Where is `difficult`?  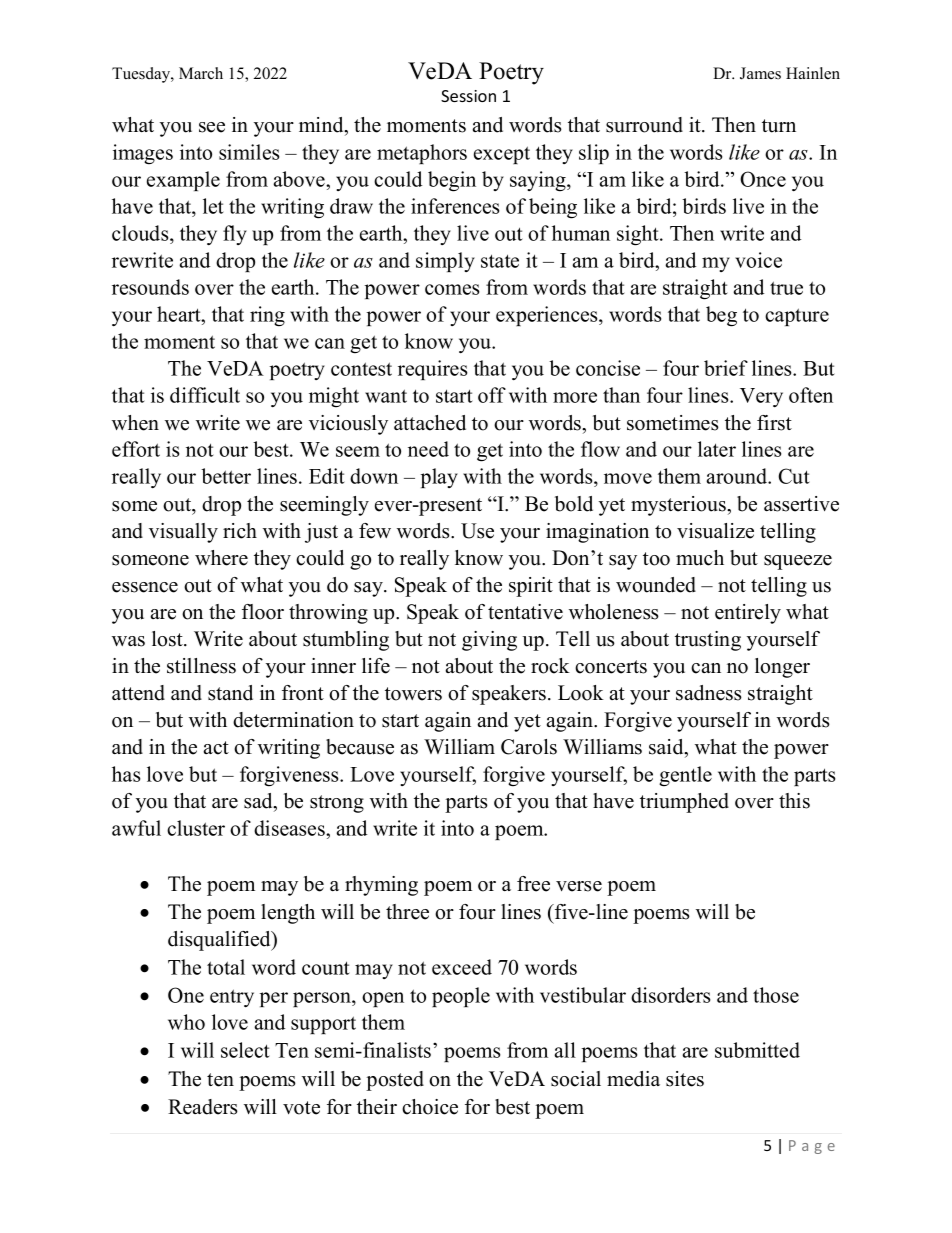
difficult is located at coordinates (205, 395).
